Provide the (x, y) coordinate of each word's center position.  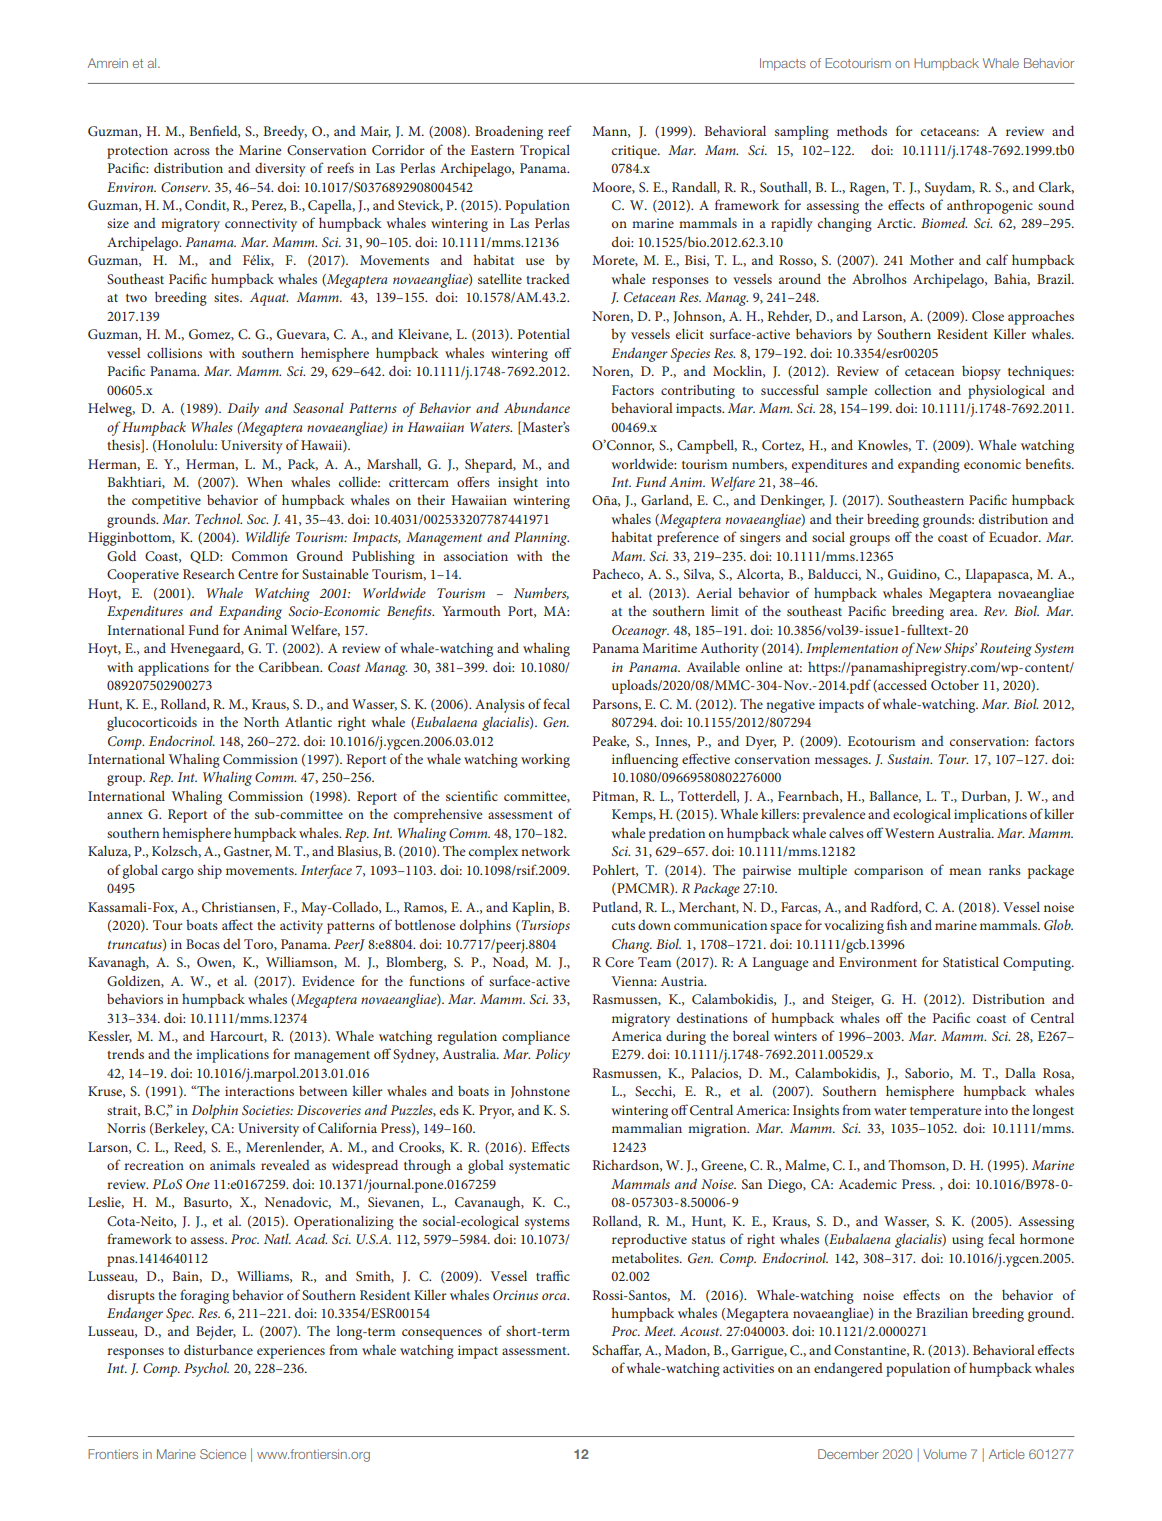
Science (223, 1454)
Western (909, 833)
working (545, 760)
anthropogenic (990, 206)
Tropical (545, 151)
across (192, 151)
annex (125, 815)
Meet (659, 1331)
